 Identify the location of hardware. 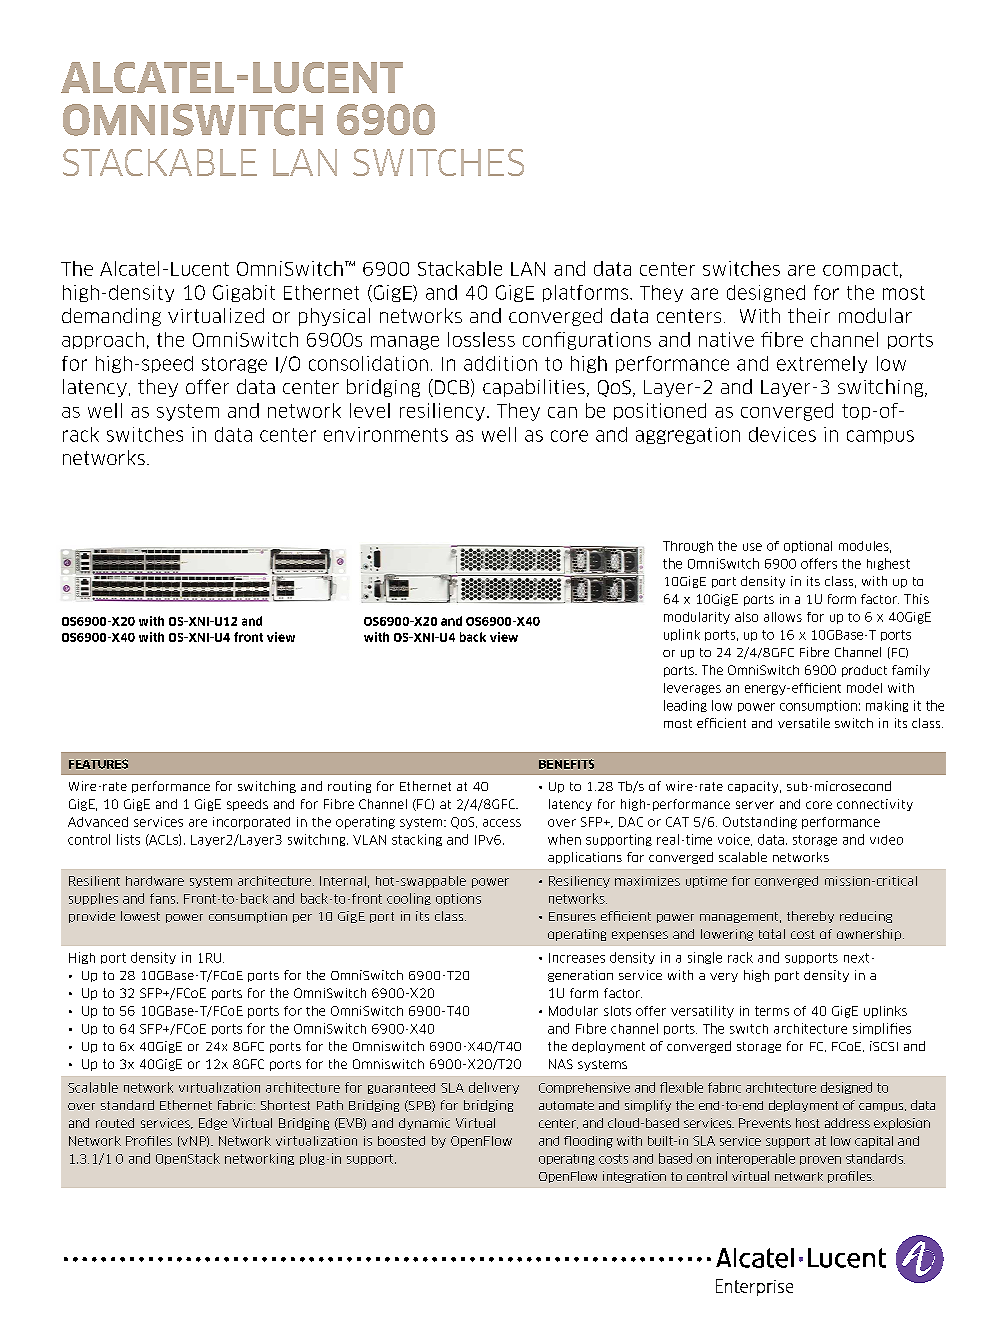
(155, 881).
